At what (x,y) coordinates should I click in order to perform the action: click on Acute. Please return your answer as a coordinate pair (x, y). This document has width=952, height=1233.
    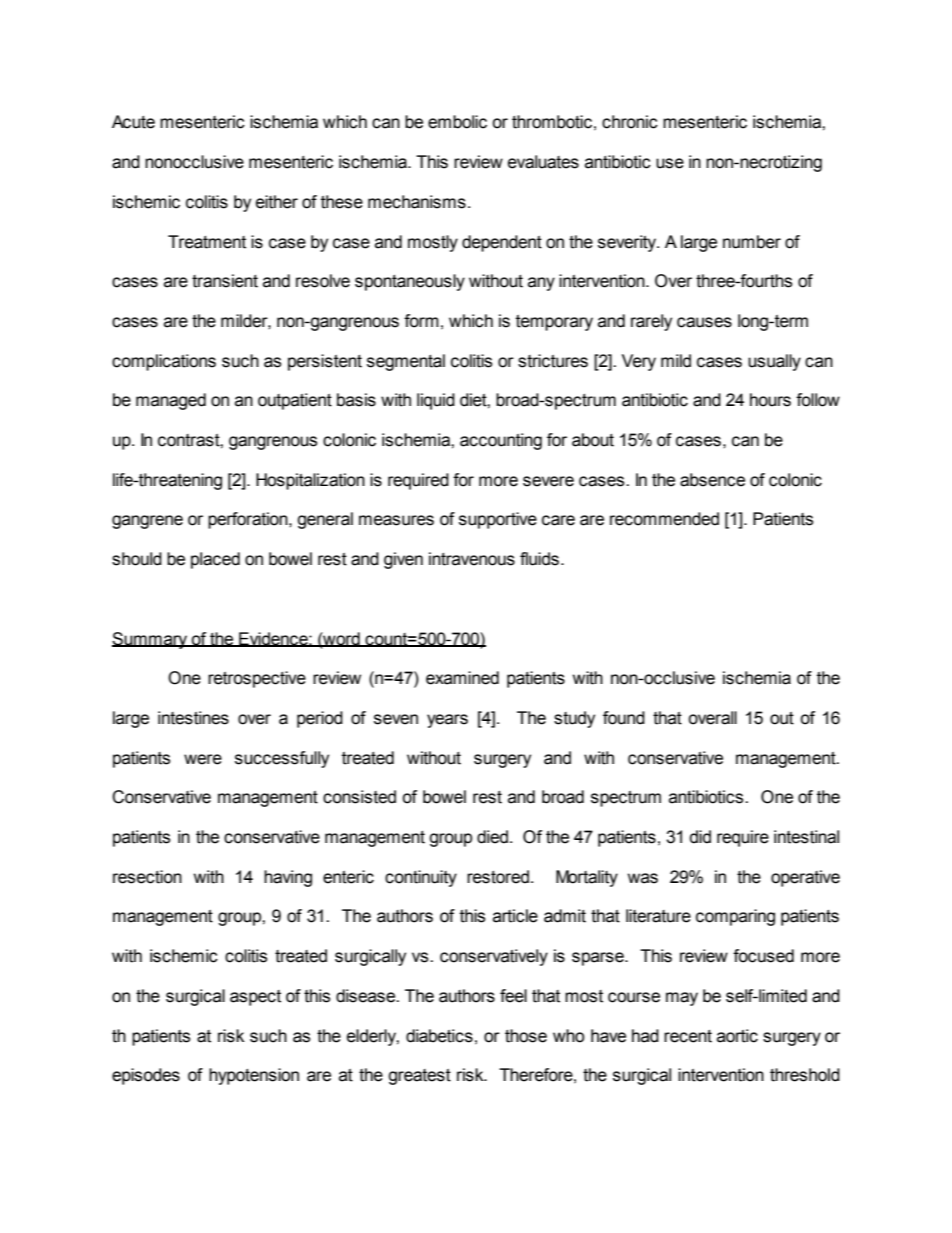
    Looking at the image, I should click on (133, 122).
